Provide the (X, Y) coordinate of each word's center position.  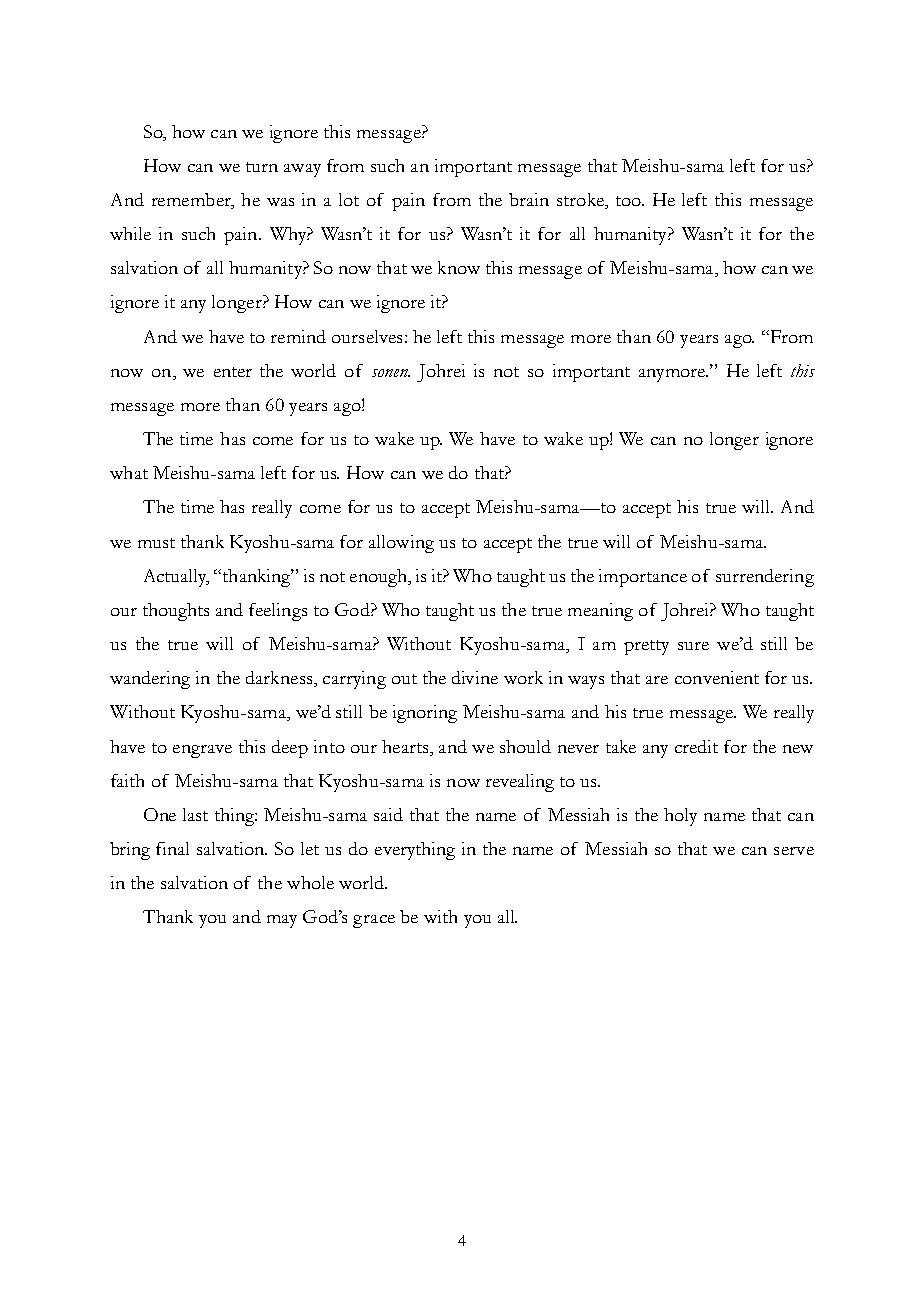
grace (374, 921)
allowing (401, 544)
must (156, 543)
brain (529, 199)
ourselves (367, 336)
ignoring (425, 714)
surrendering (765, 578)
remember (192, 201)
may (282, 921)
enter (233, 372)
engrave (202, 751)
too (629, 201)
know (459, 267)
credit (696, 746)
